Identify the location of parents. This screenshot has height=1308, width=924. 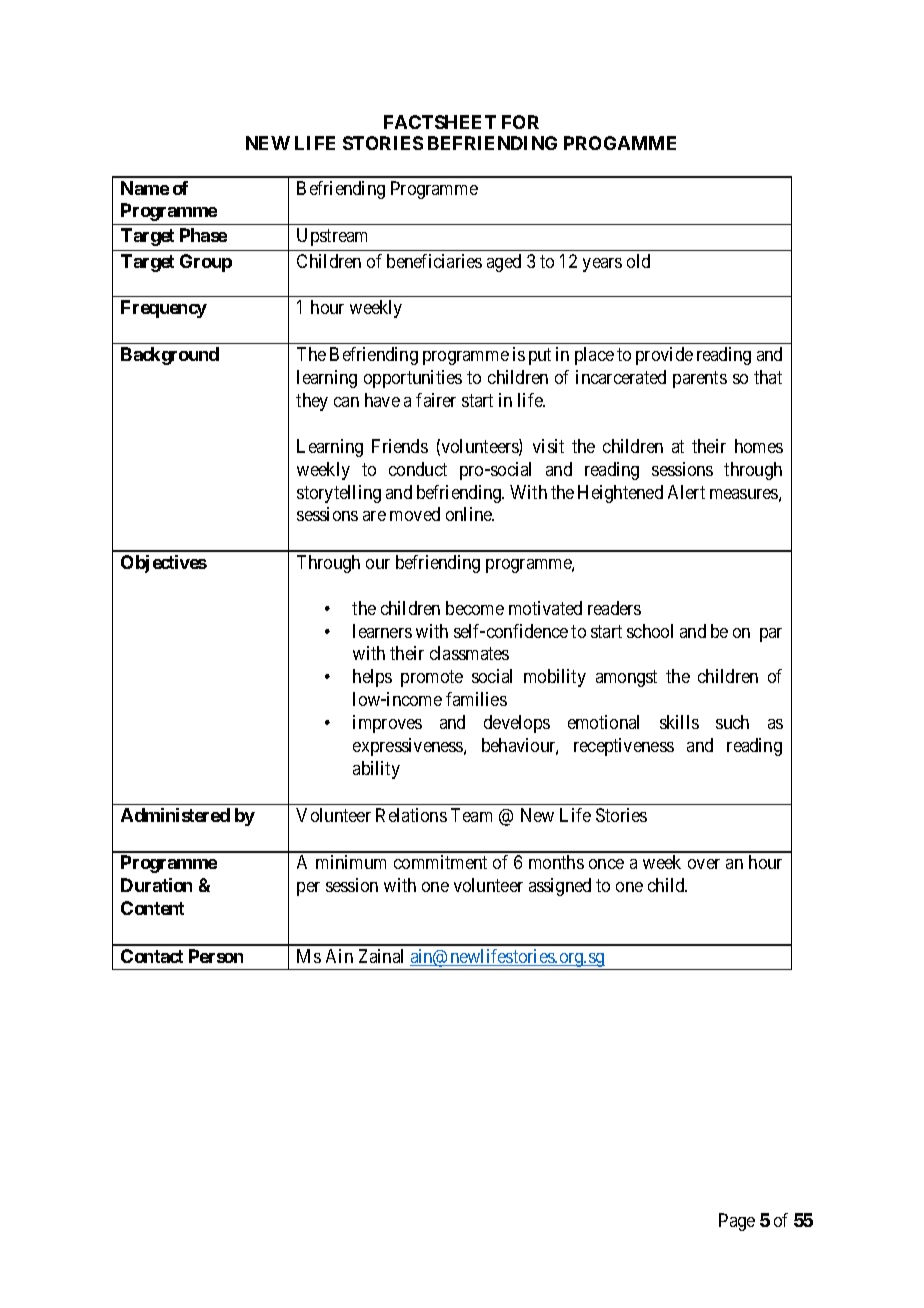
(700, 379).
